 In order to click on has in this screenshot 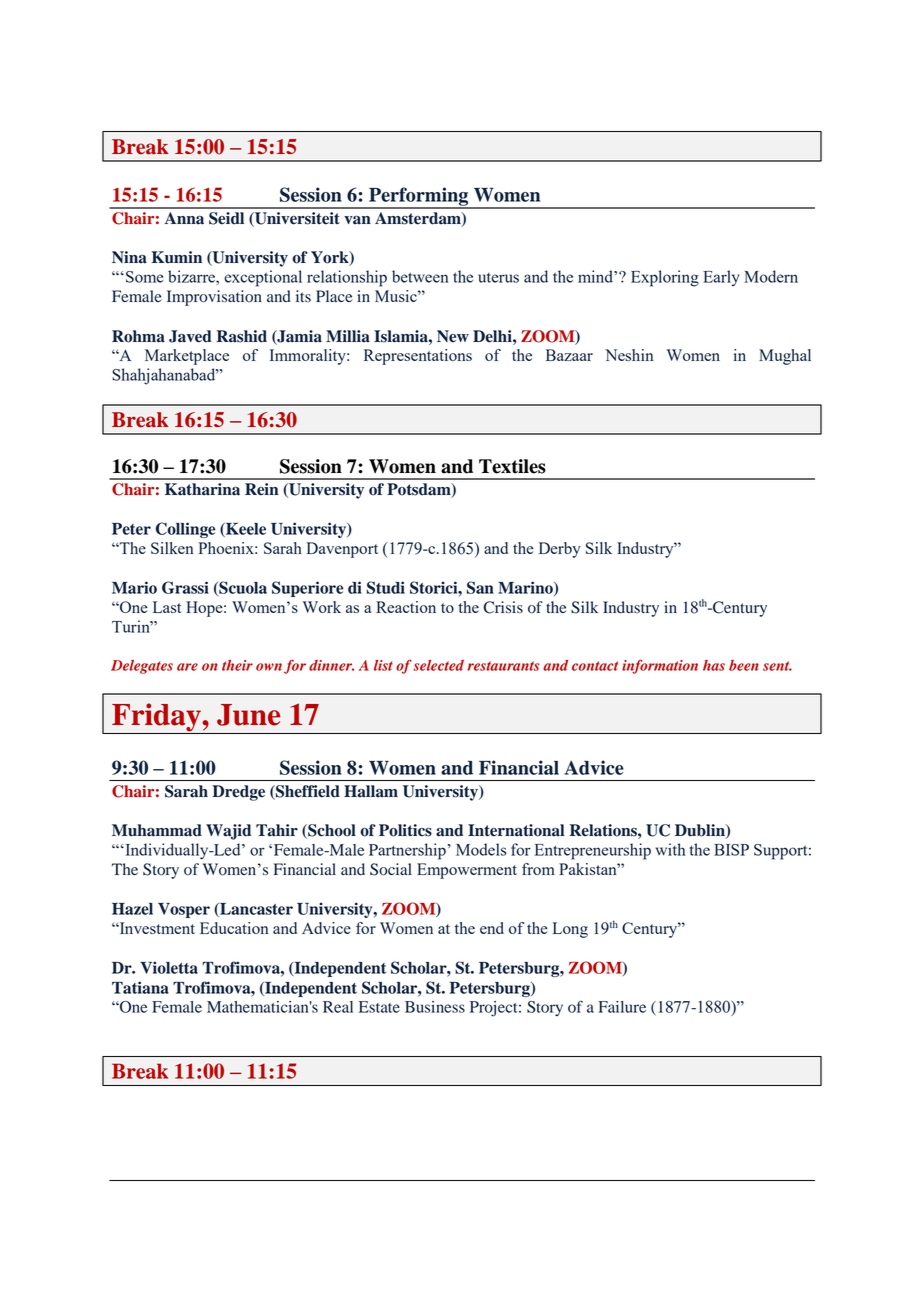, I will do `click(714, 665)`.
